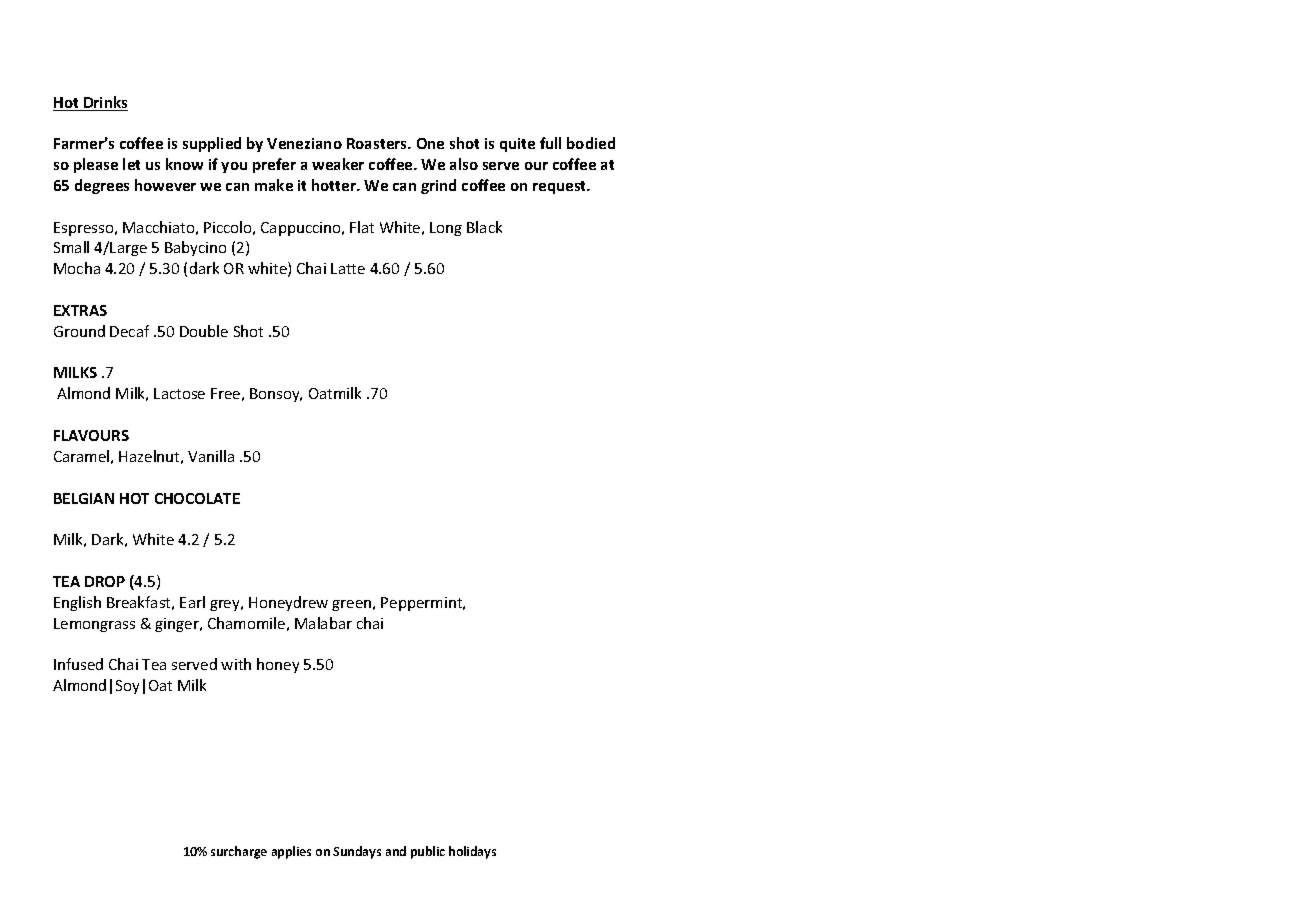 This document has height=924, width=1308. I want to click on Roasters, so click(378, 143).
